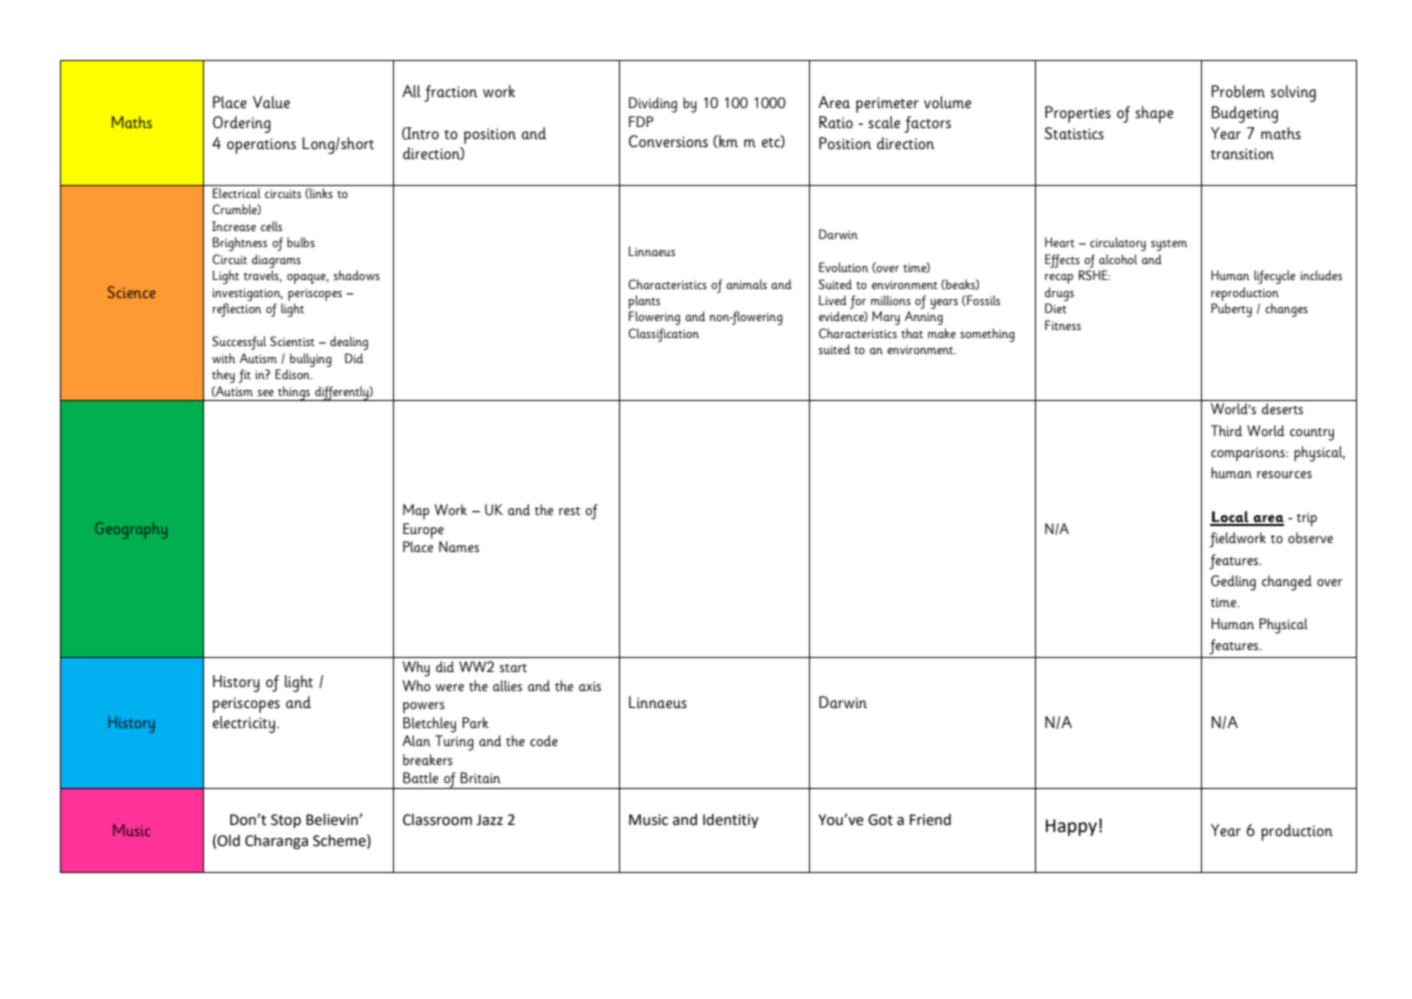  Describe the element at coordinates (1071, 827) in the screenshot. I see `Happy` at that location.
